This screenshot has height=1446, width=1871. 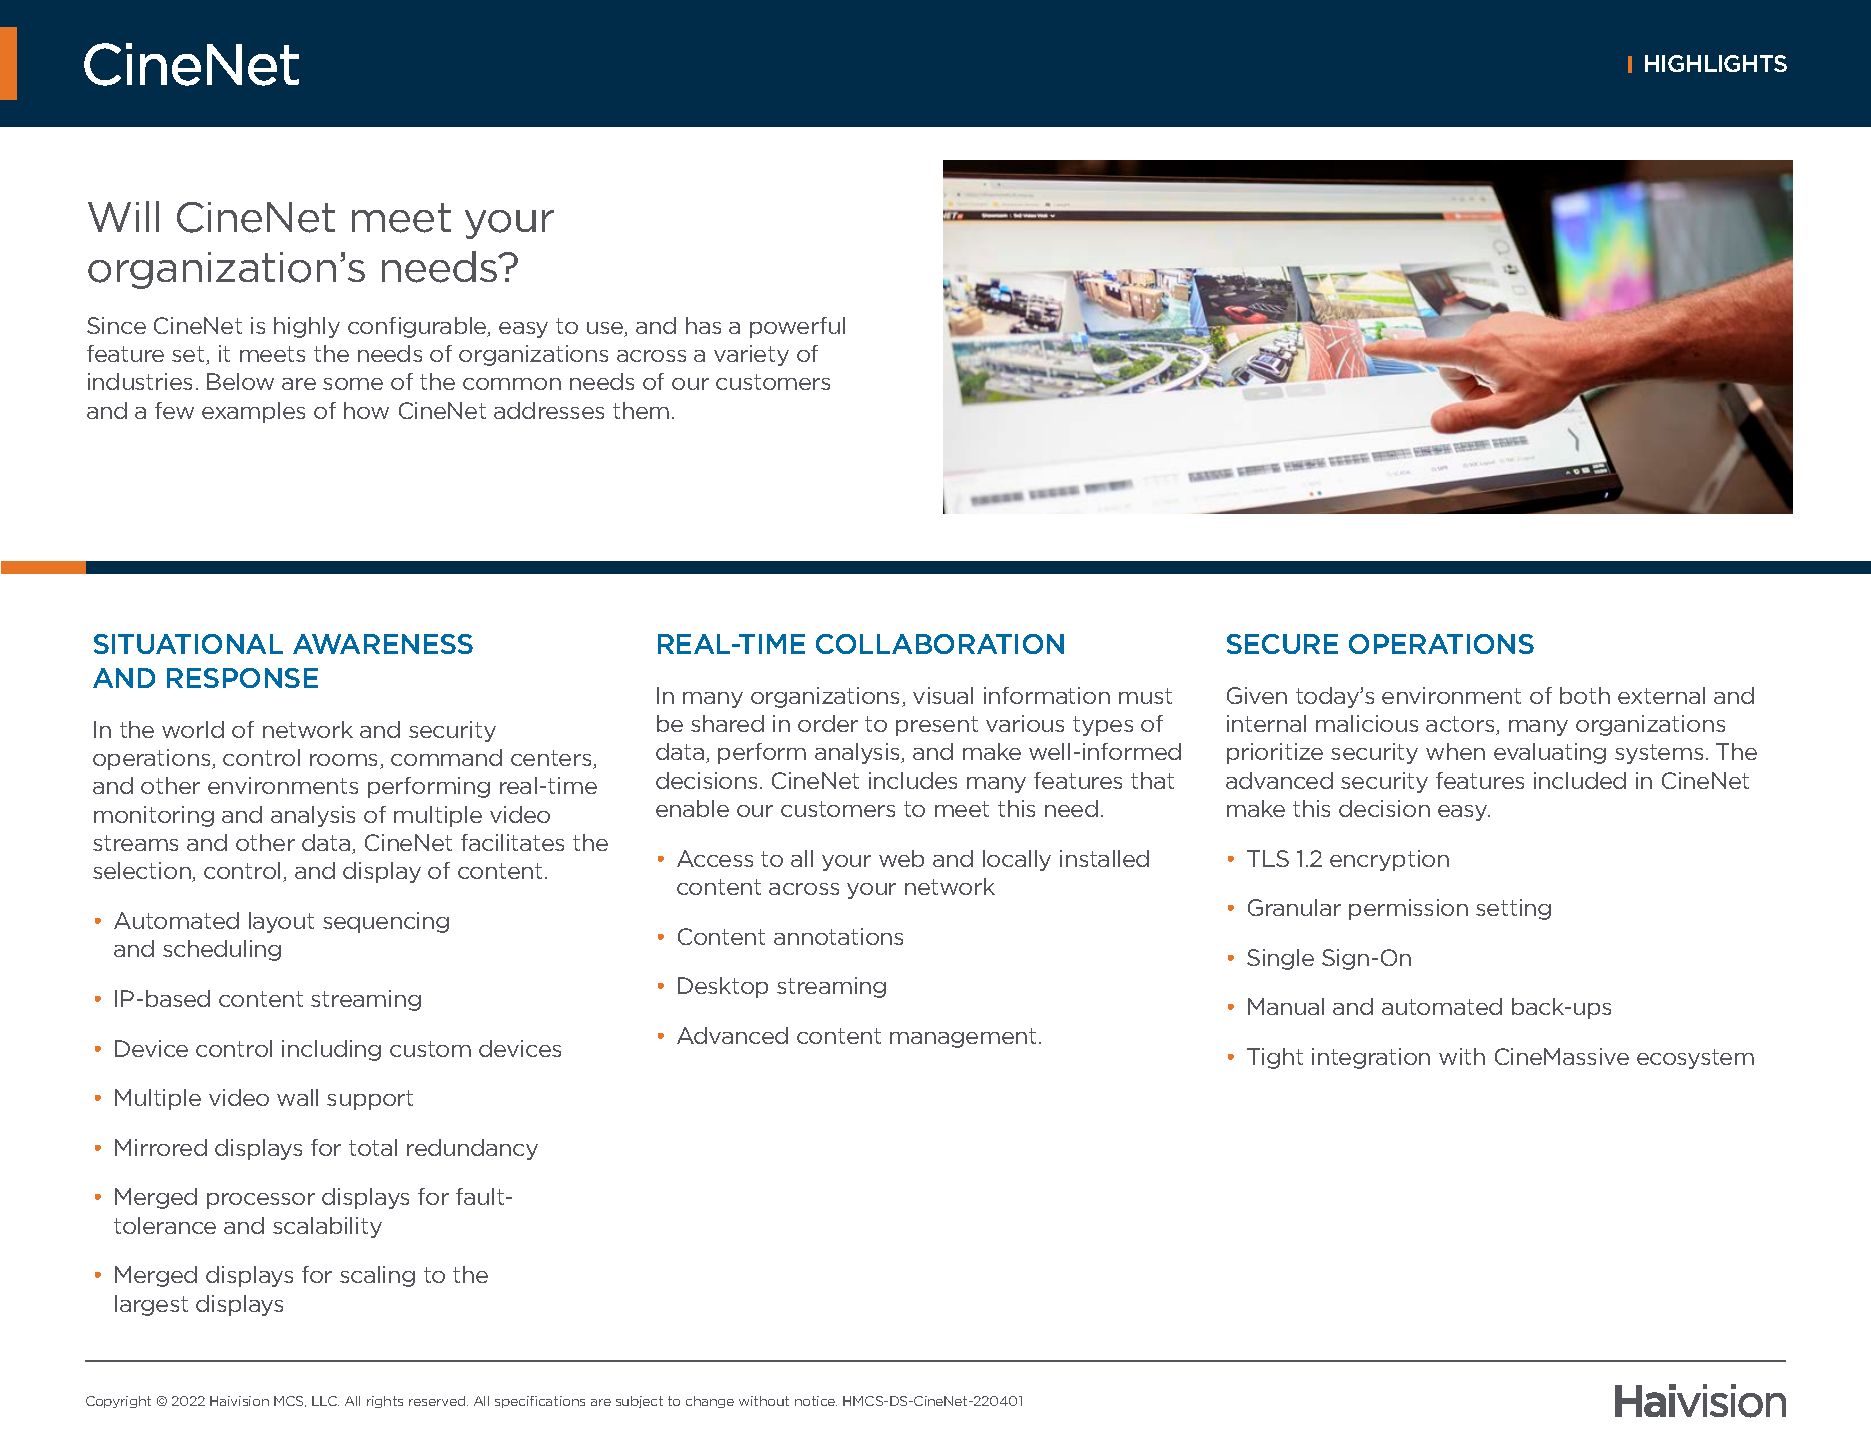 What do you see at coordinates (281, 922) in the screenshot?
I see `layout` at bounding box center [281, 922].
